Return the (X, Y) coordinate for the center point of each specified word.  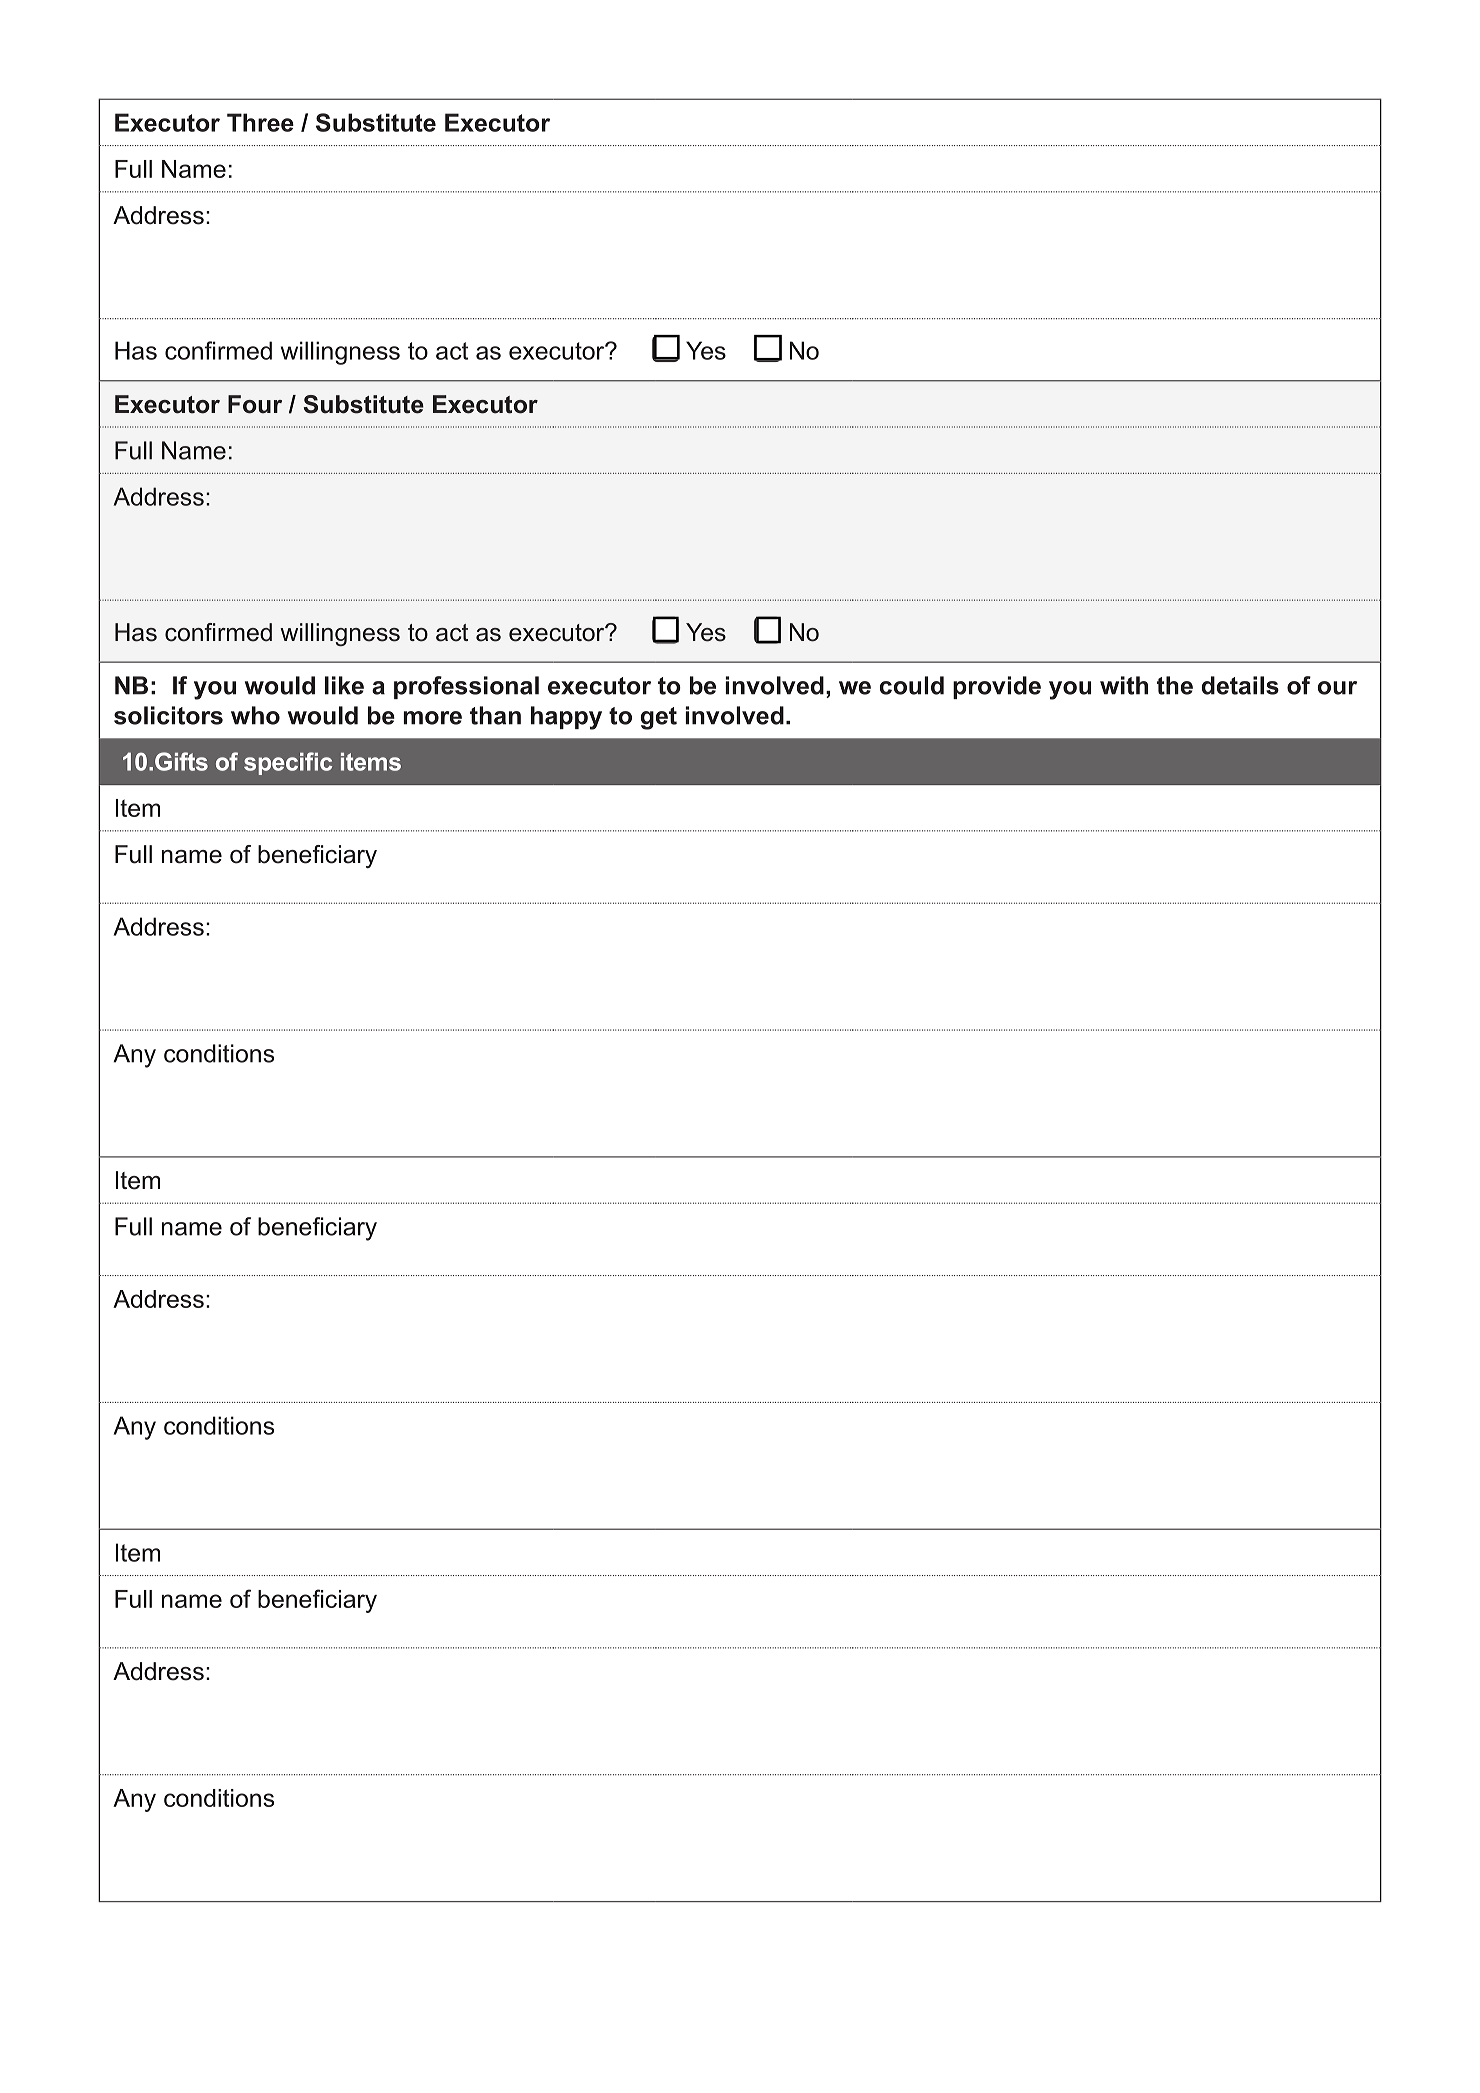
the (1175, 685)
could (912, 685)
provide (997, 687)
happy (566, 718)
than (495, 715)
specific (288, 763)
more (432, 718)
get (659, 718)
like (344, 685)
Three (260, 122)
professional (466, 687)
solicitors (168, 715)
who (255, 715)
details (1240, 685)
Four (255, 404)
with (1124, 685)
